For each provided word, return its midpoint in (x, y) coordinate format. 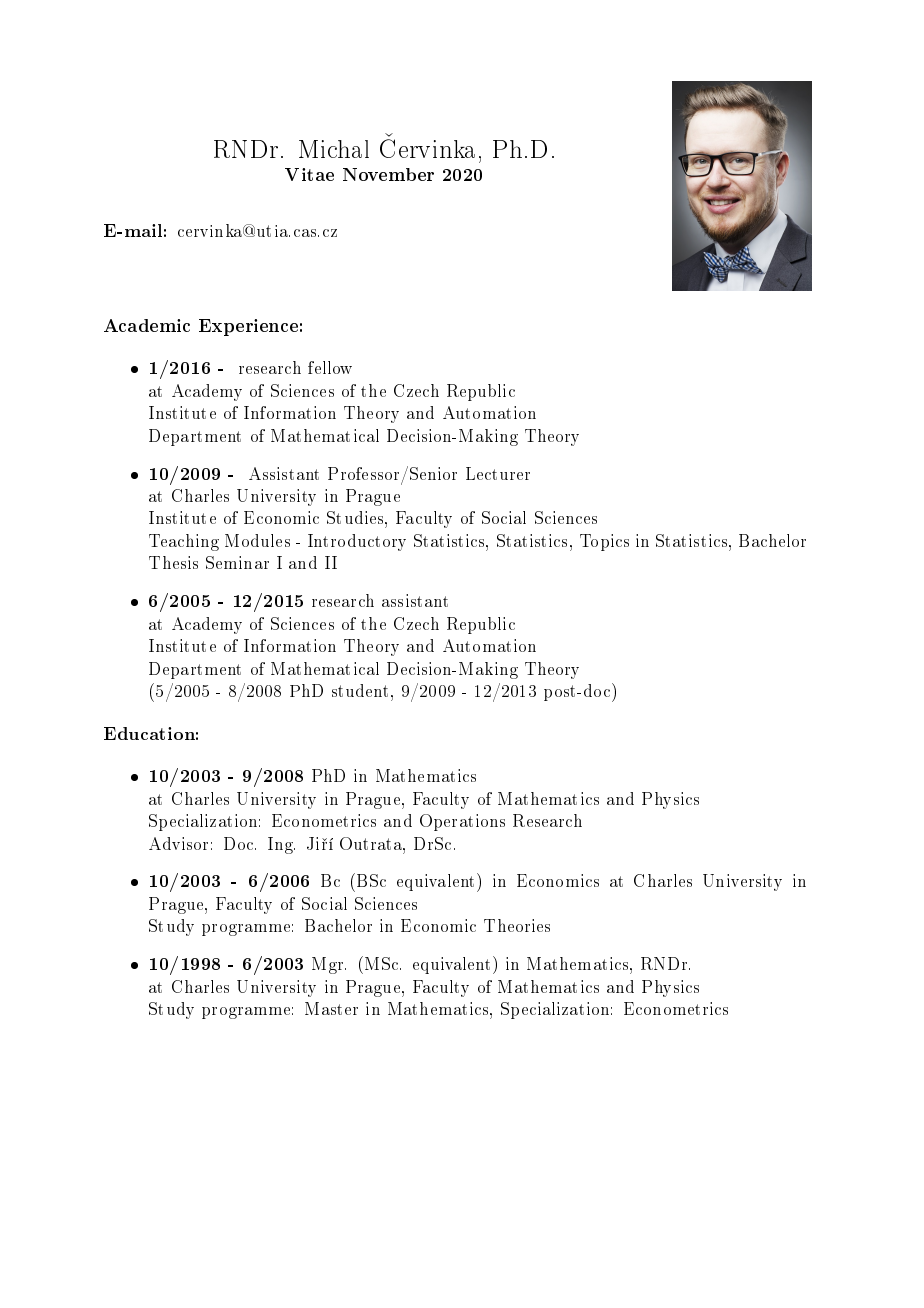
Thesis (173, 562)
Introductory (357, 542)
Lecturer (498, 473)
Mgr (329, 965)
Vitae (309, 174)
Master (331, 1008)
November (388, 174)
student (362, 690)
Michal (334, 149)
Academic (147, 325)
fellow (330, 367)
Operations (462, 822)
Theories (517, 925)
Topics (604, 542)
